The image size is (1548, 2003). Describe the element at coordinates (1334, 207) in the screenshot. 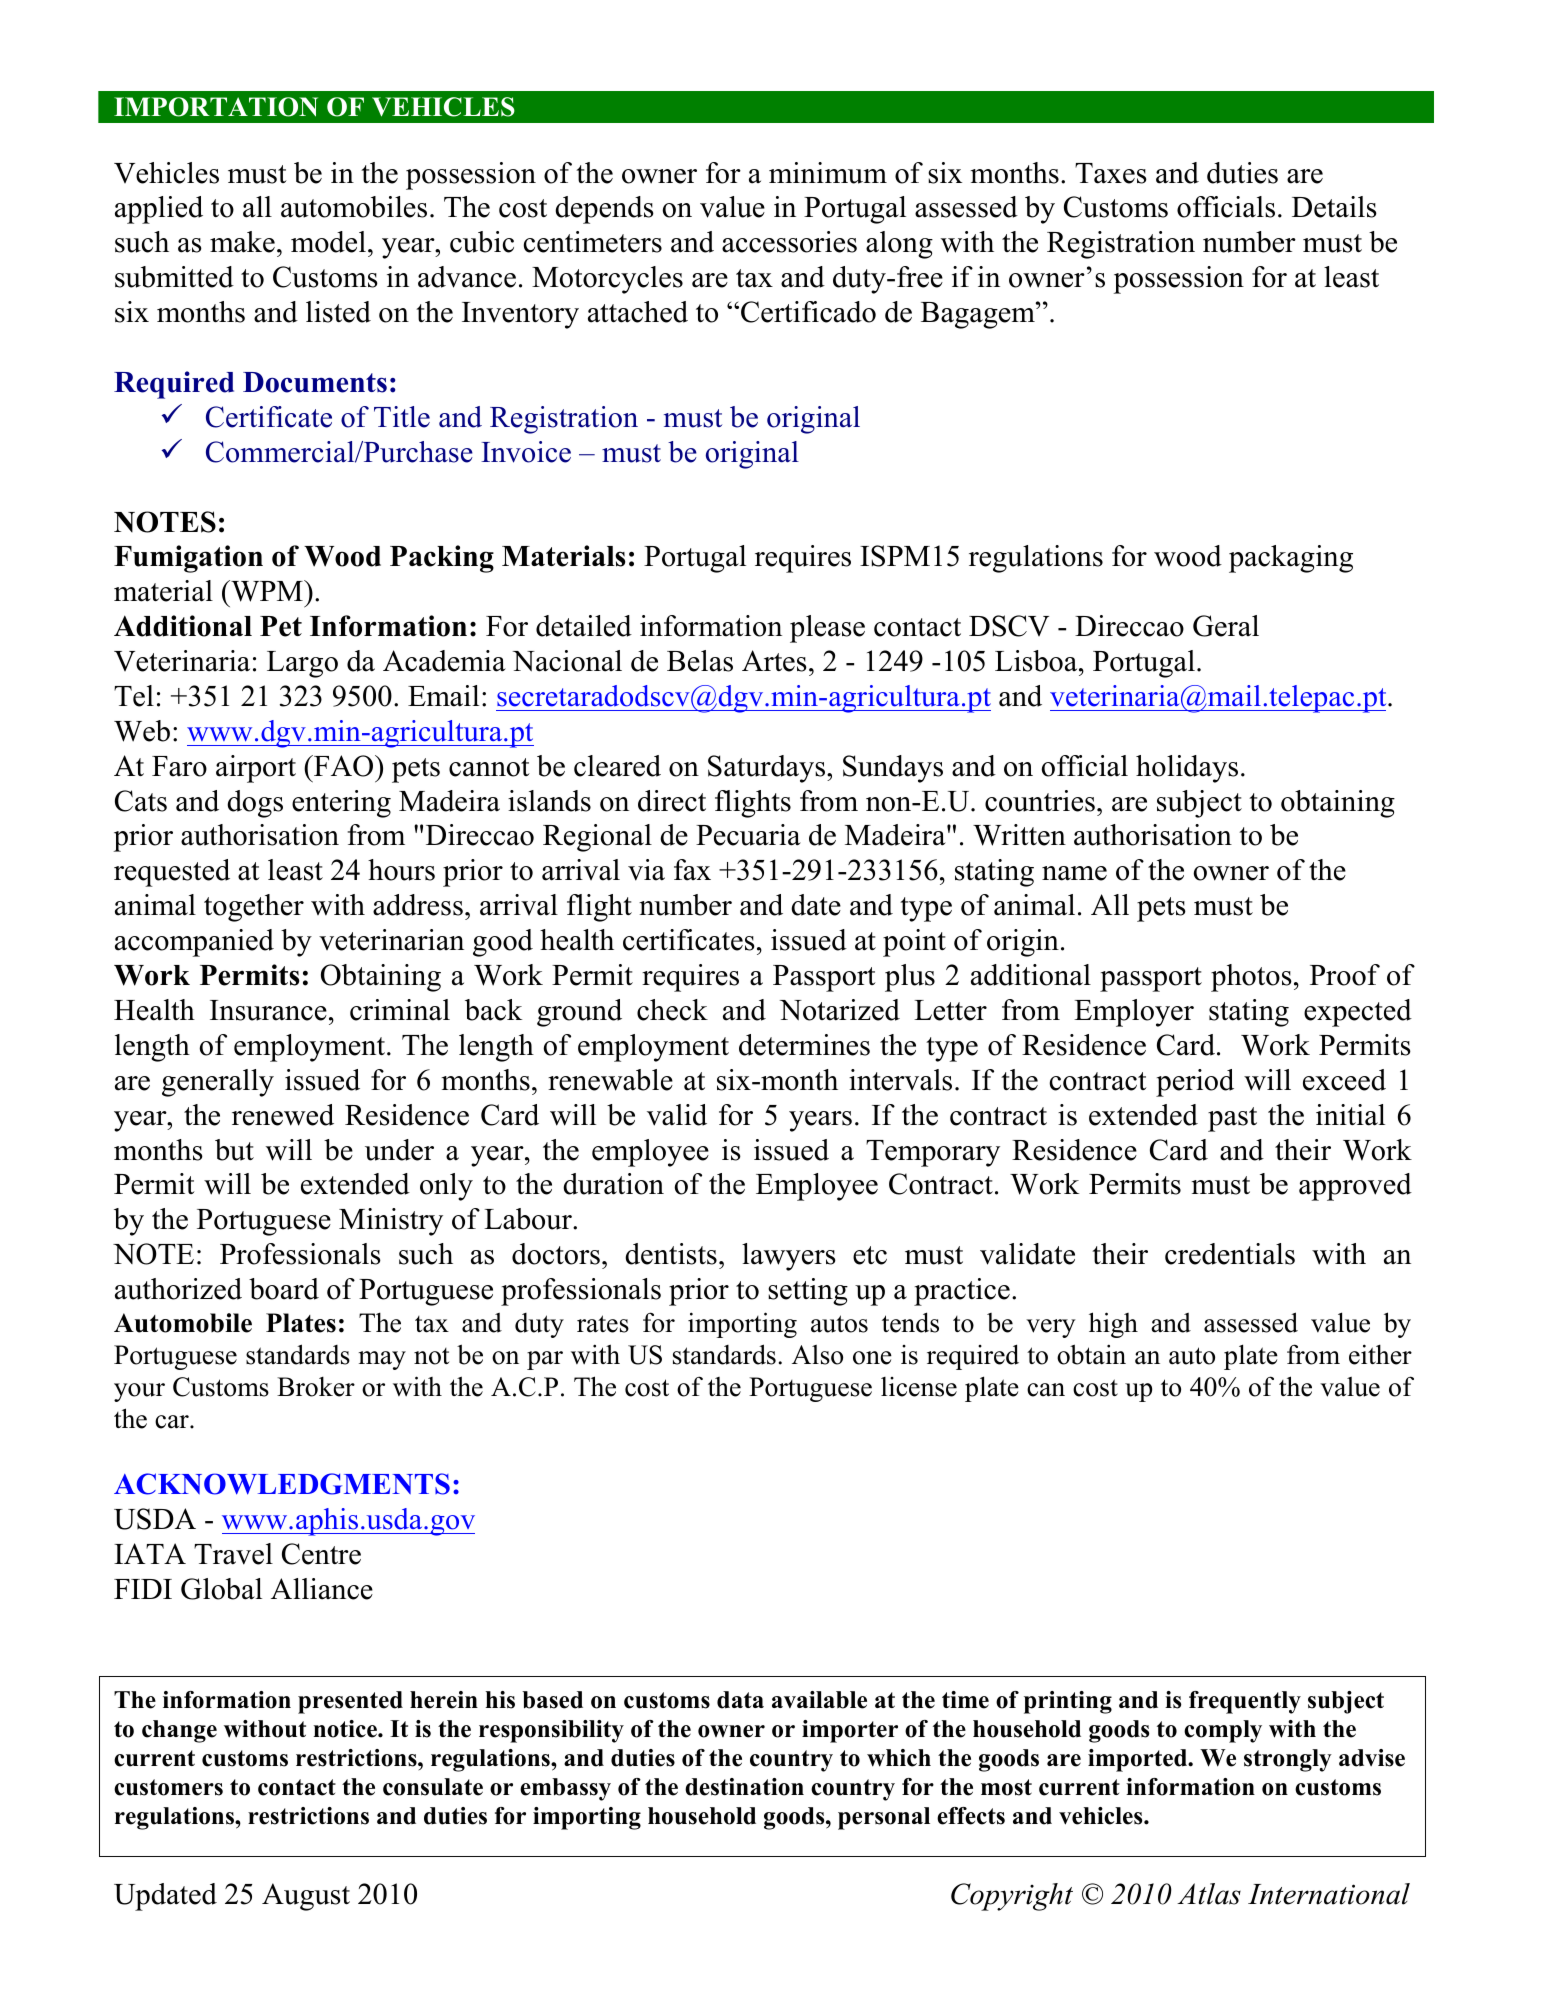

I see `Details` at that location.
